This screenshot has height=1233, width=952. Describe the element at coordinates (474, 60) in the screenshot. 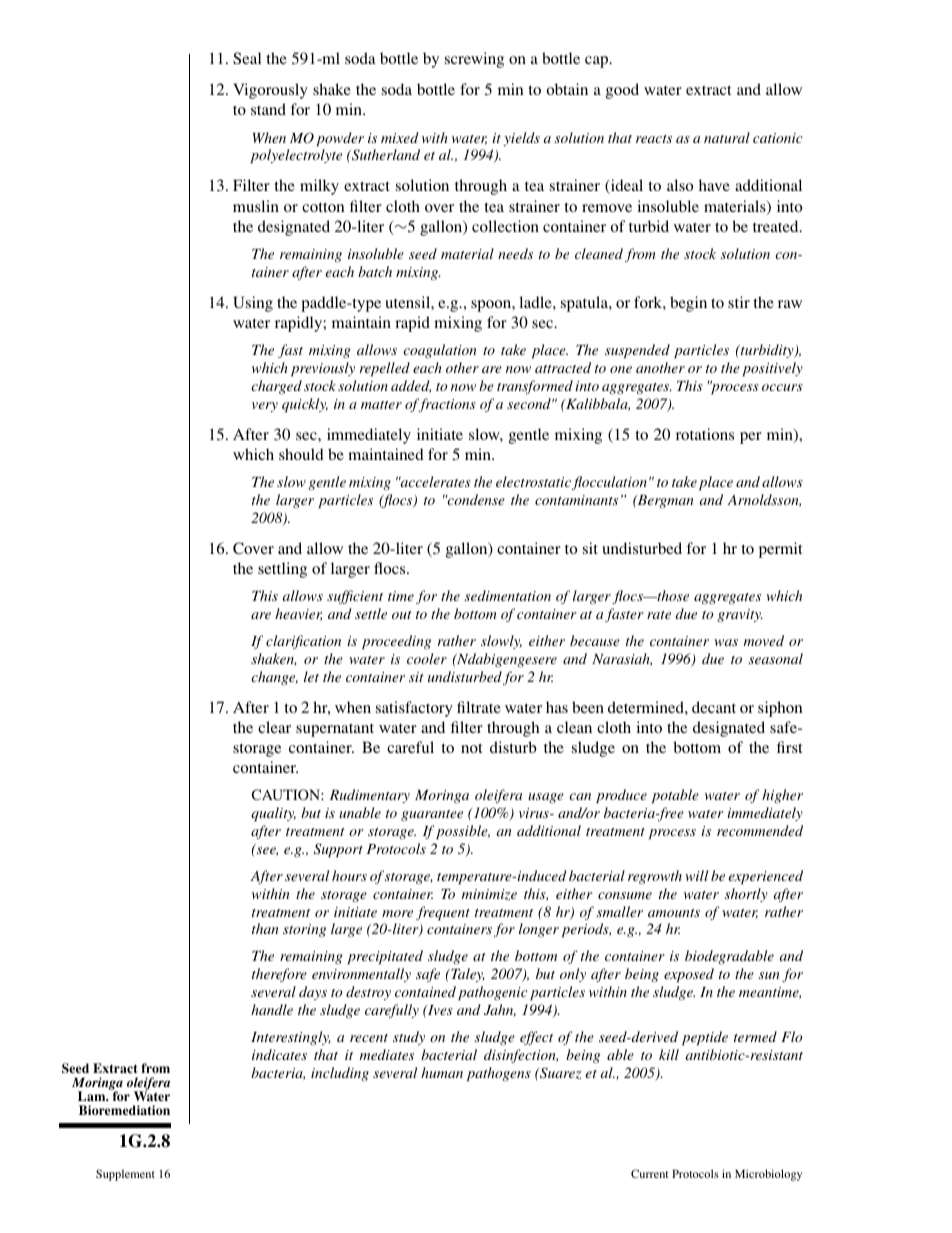

I see `screwing` at that location.
